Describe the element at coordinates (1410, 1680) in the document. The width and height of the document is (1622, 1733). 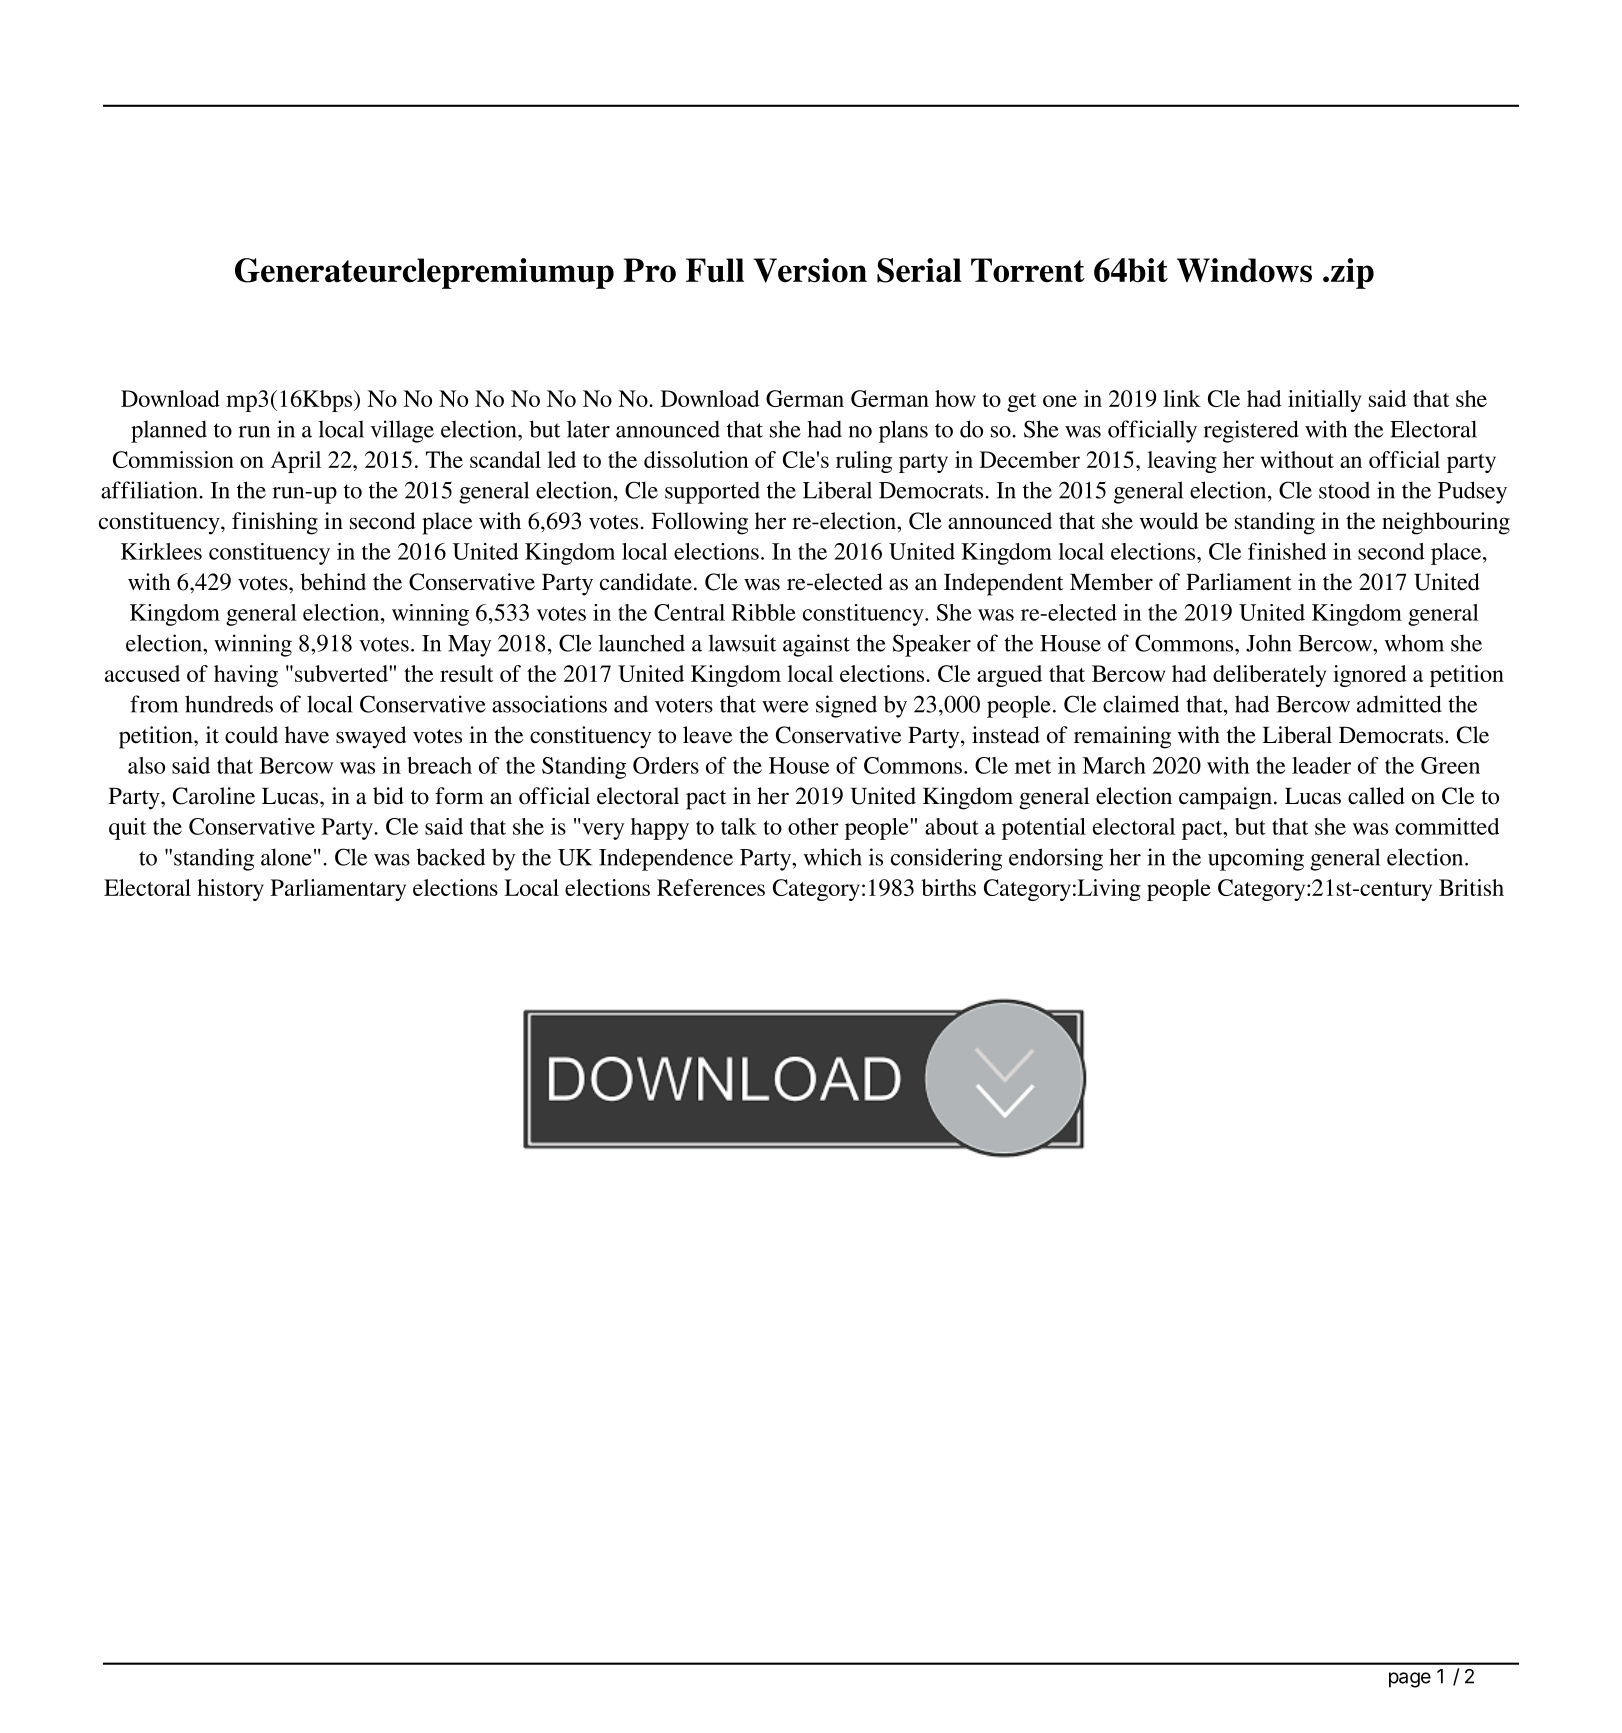
I see `page` at that location.
